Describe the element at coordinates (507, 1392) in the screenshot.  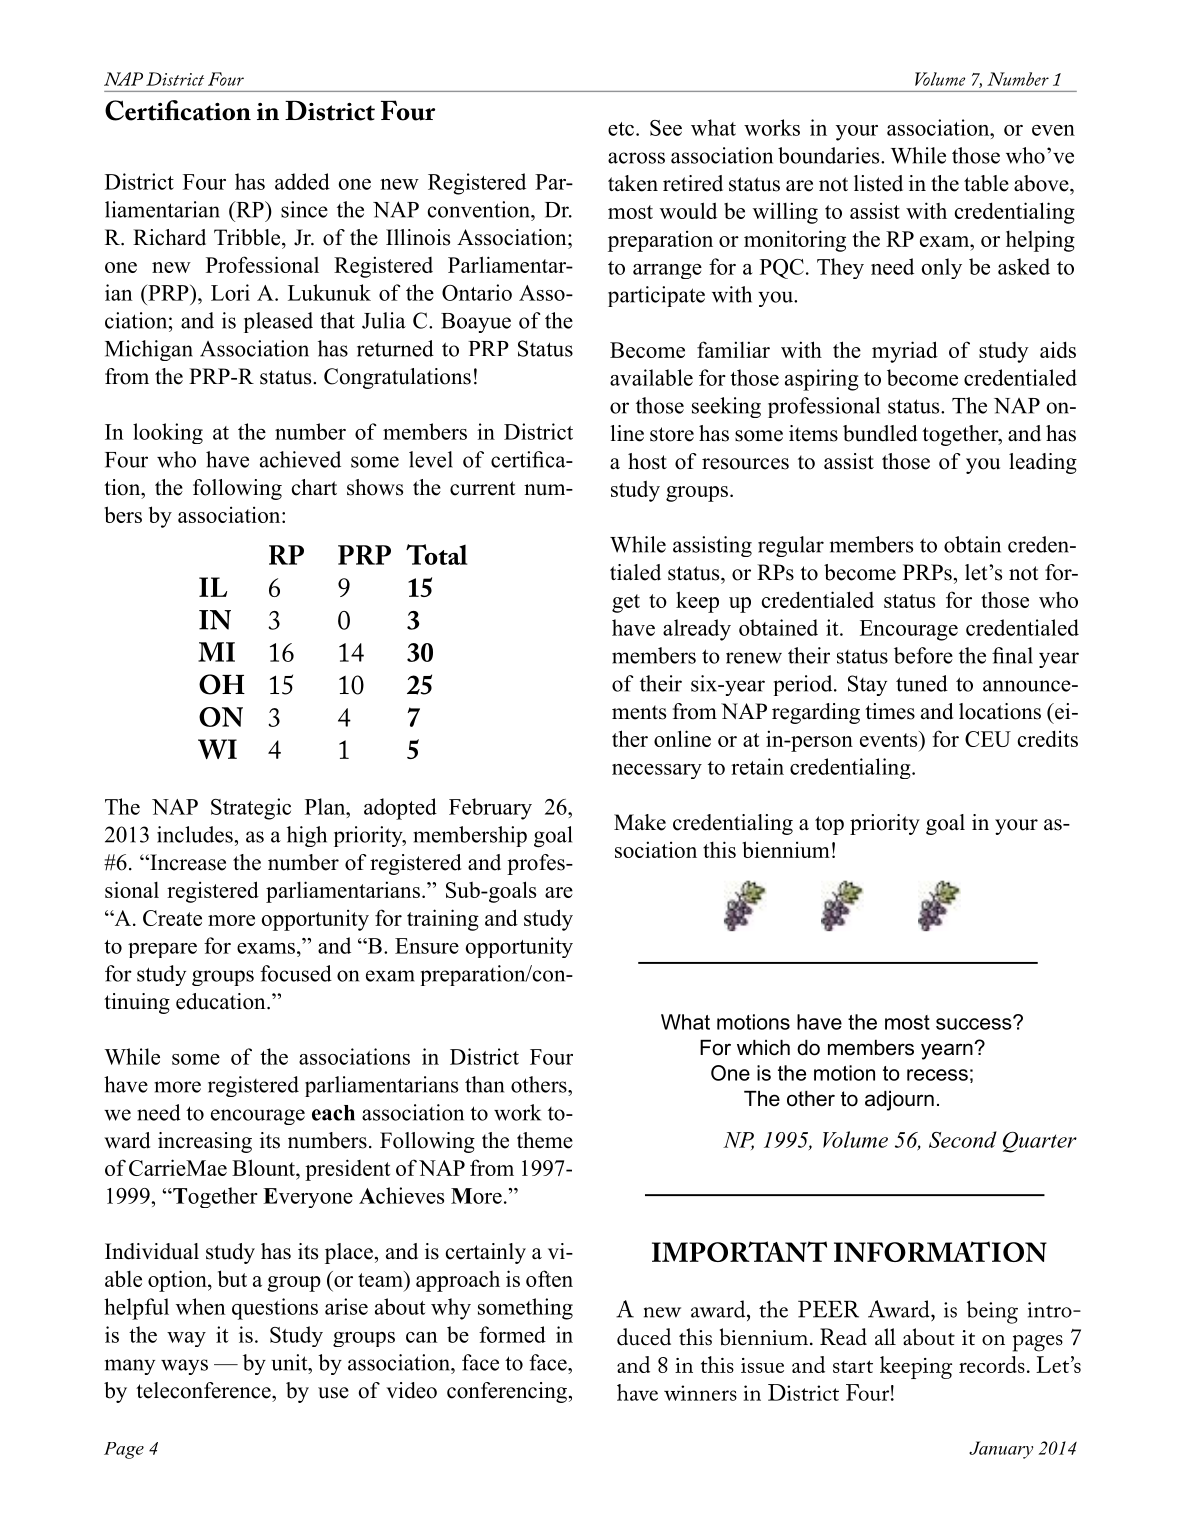
I see `conferencing` at that location.
